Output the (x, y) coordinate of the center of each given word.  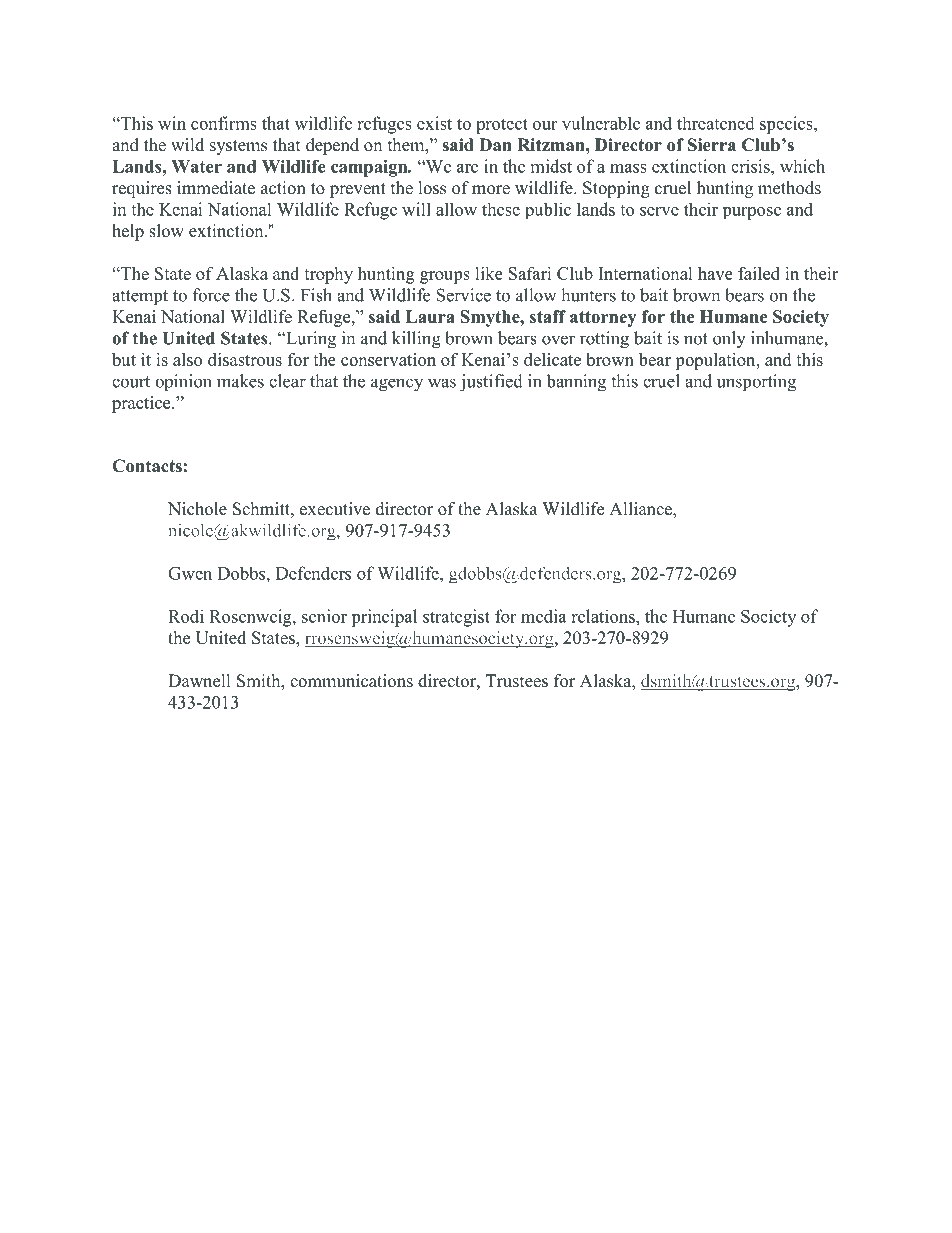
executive (335, 509)
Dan (495, 144)
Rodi (186, 616)
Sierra (712, 145)
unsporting (756, 383)
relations (604, 616)
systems (238, 147)
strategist (456, 618)
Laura (430, 316)
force (211, 295)
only (729, 340)
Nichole (197, 509)
